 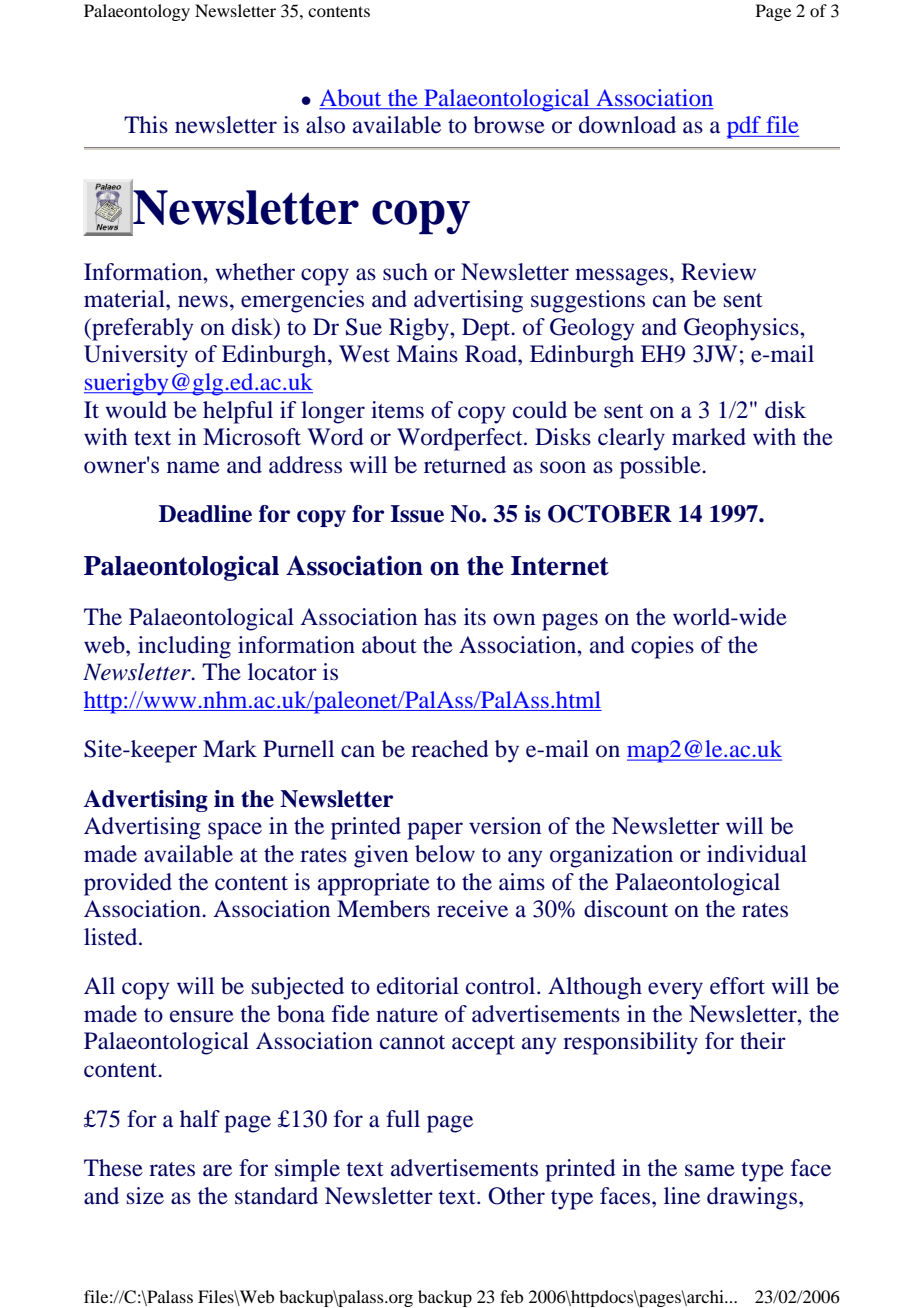 What do you see at coordinates (509, 125) in the screenshot?
I see `browse` at bounding box center [509, 125].
